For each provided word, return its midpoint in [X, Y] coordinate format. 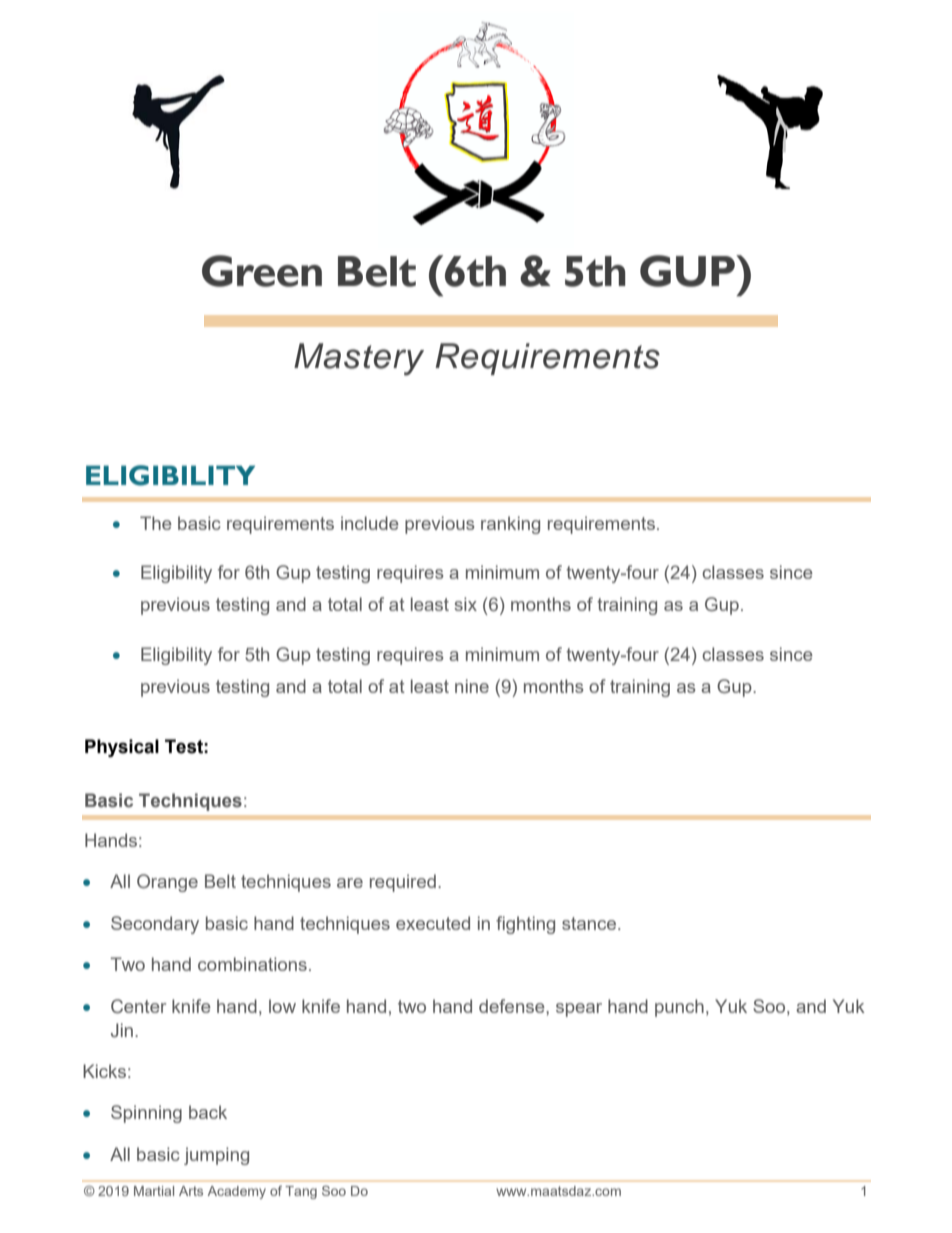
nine [472, 686]
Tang [301, 1192]
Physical [122, 748]
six [465, 604]
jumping [216, 1156]
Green [262, 271]
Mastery [359, 359]
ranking [510, 525]
